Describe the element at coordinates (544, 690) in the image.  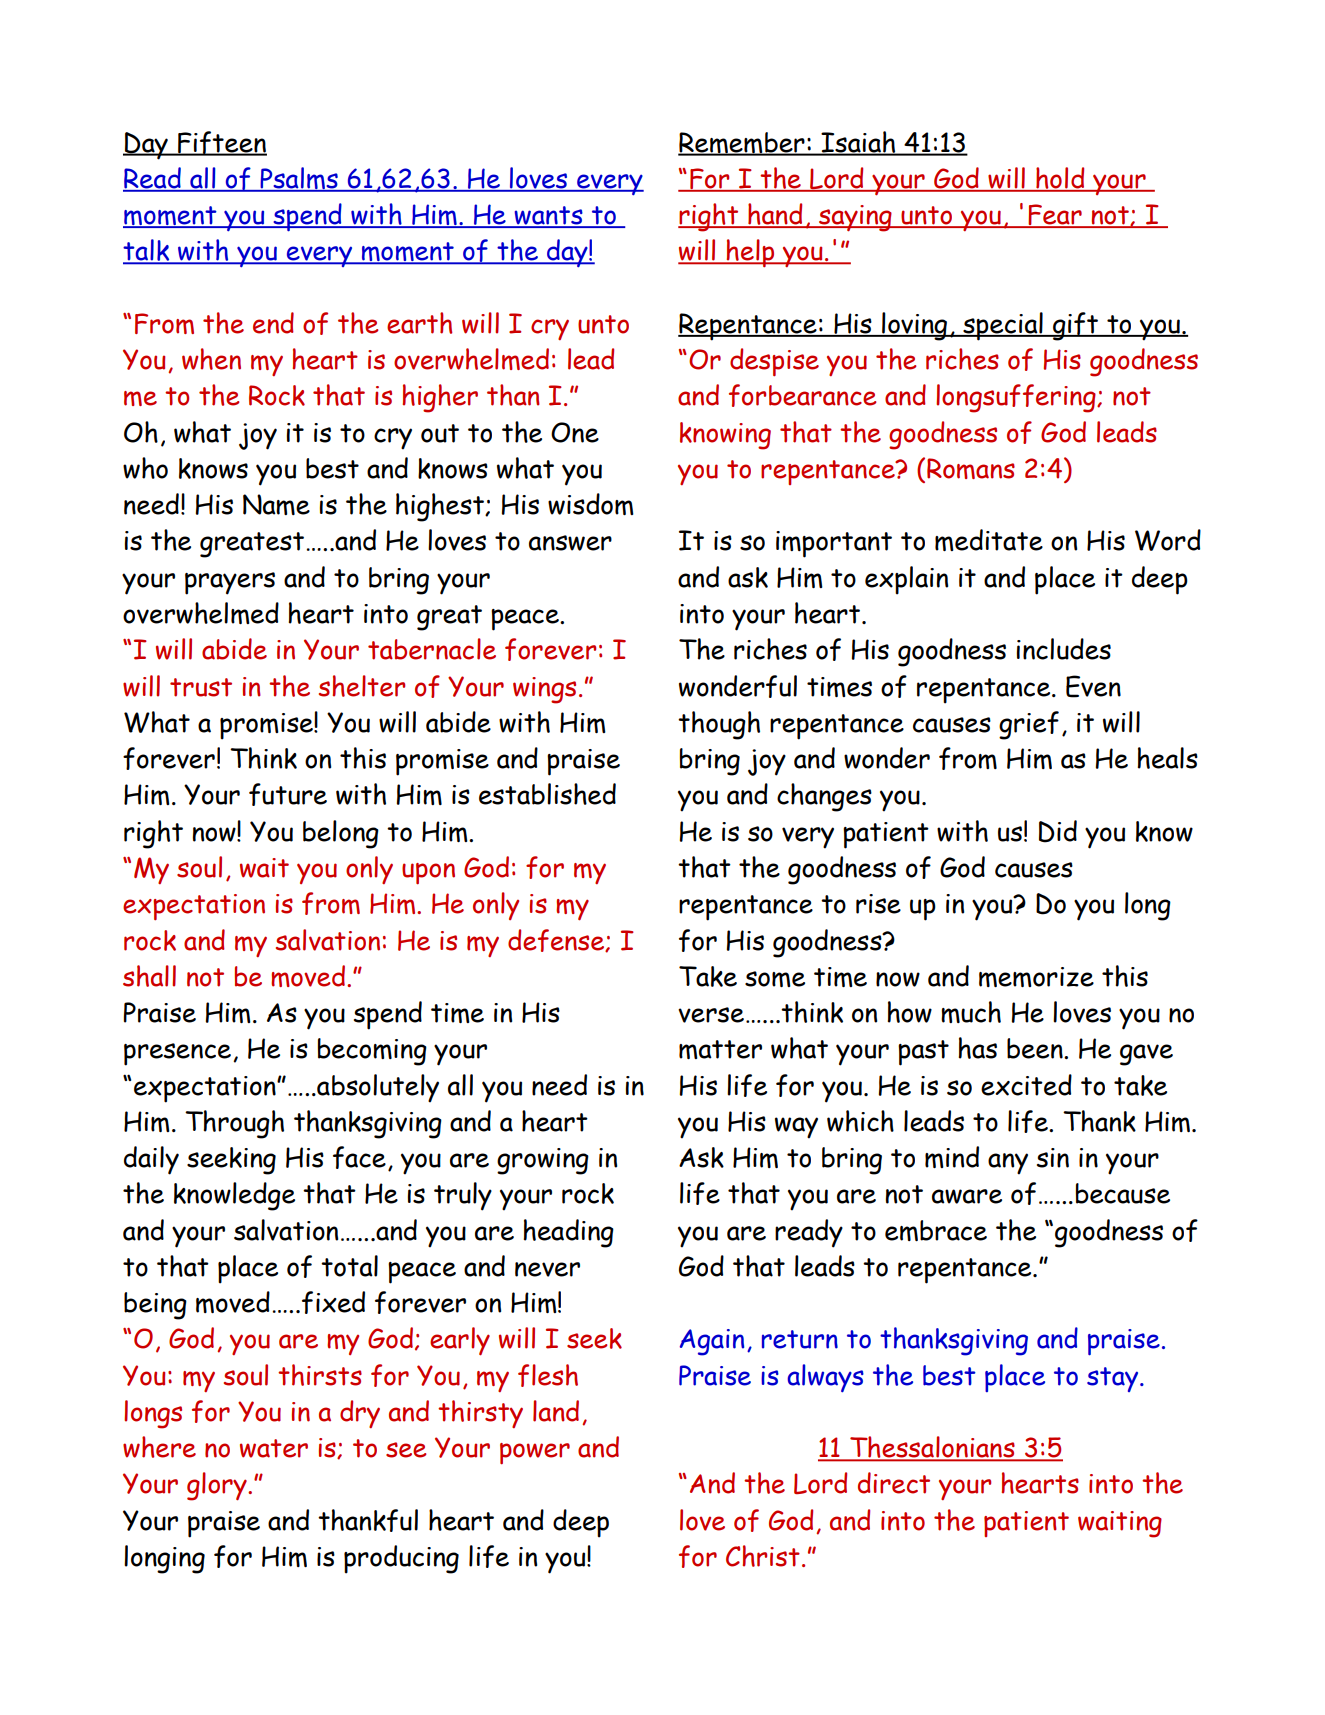
I see `wings` at that location.
